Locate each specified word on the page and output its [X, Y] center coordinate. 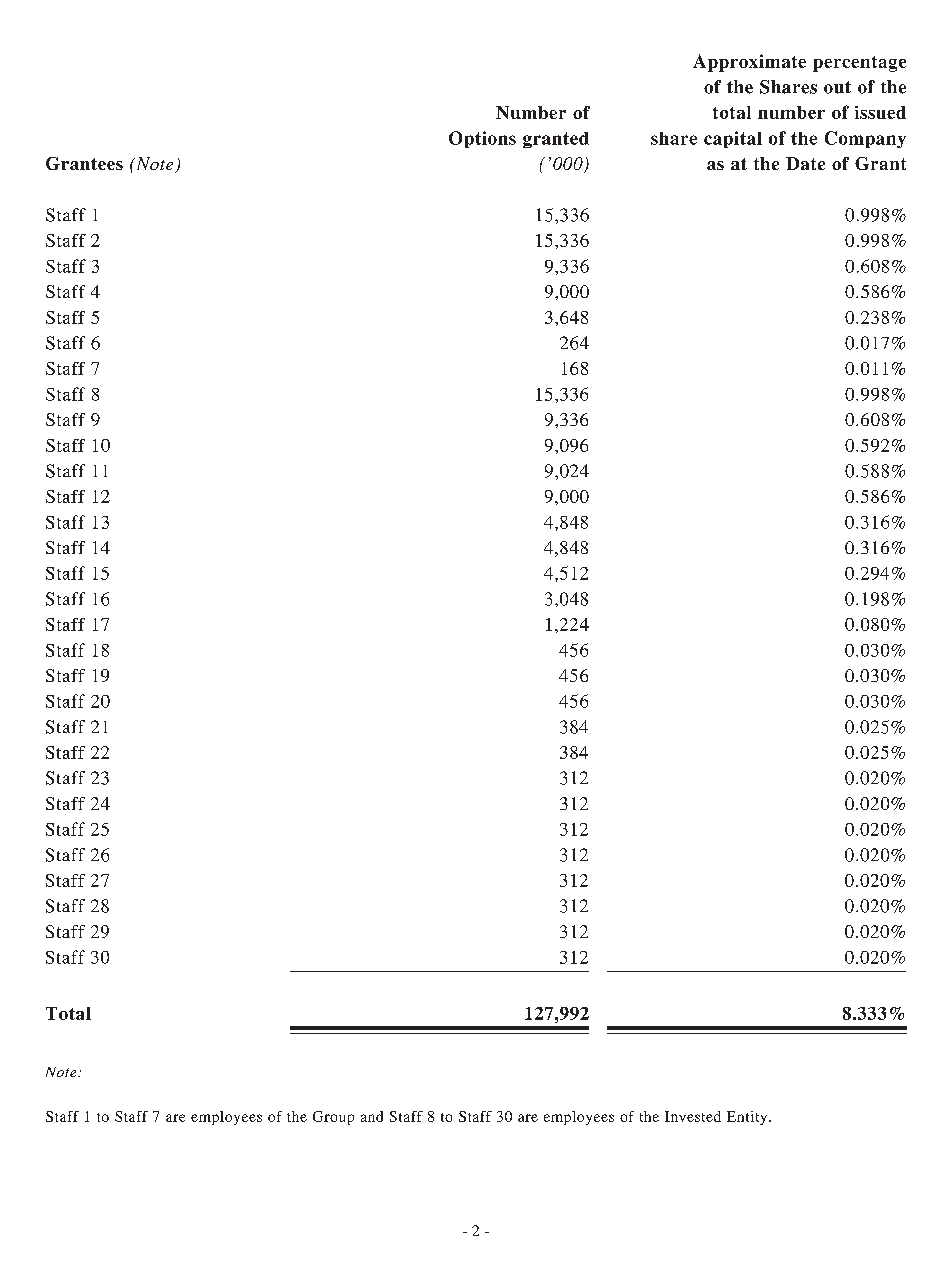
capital [733, 139]
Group [333, 1118]
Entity [748, 1118]
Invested [693, 1116]
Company [865, 139]
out [837, 87]
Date [805, 163]
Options [482, 139]
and [372, 1116]
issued [880, 112]
